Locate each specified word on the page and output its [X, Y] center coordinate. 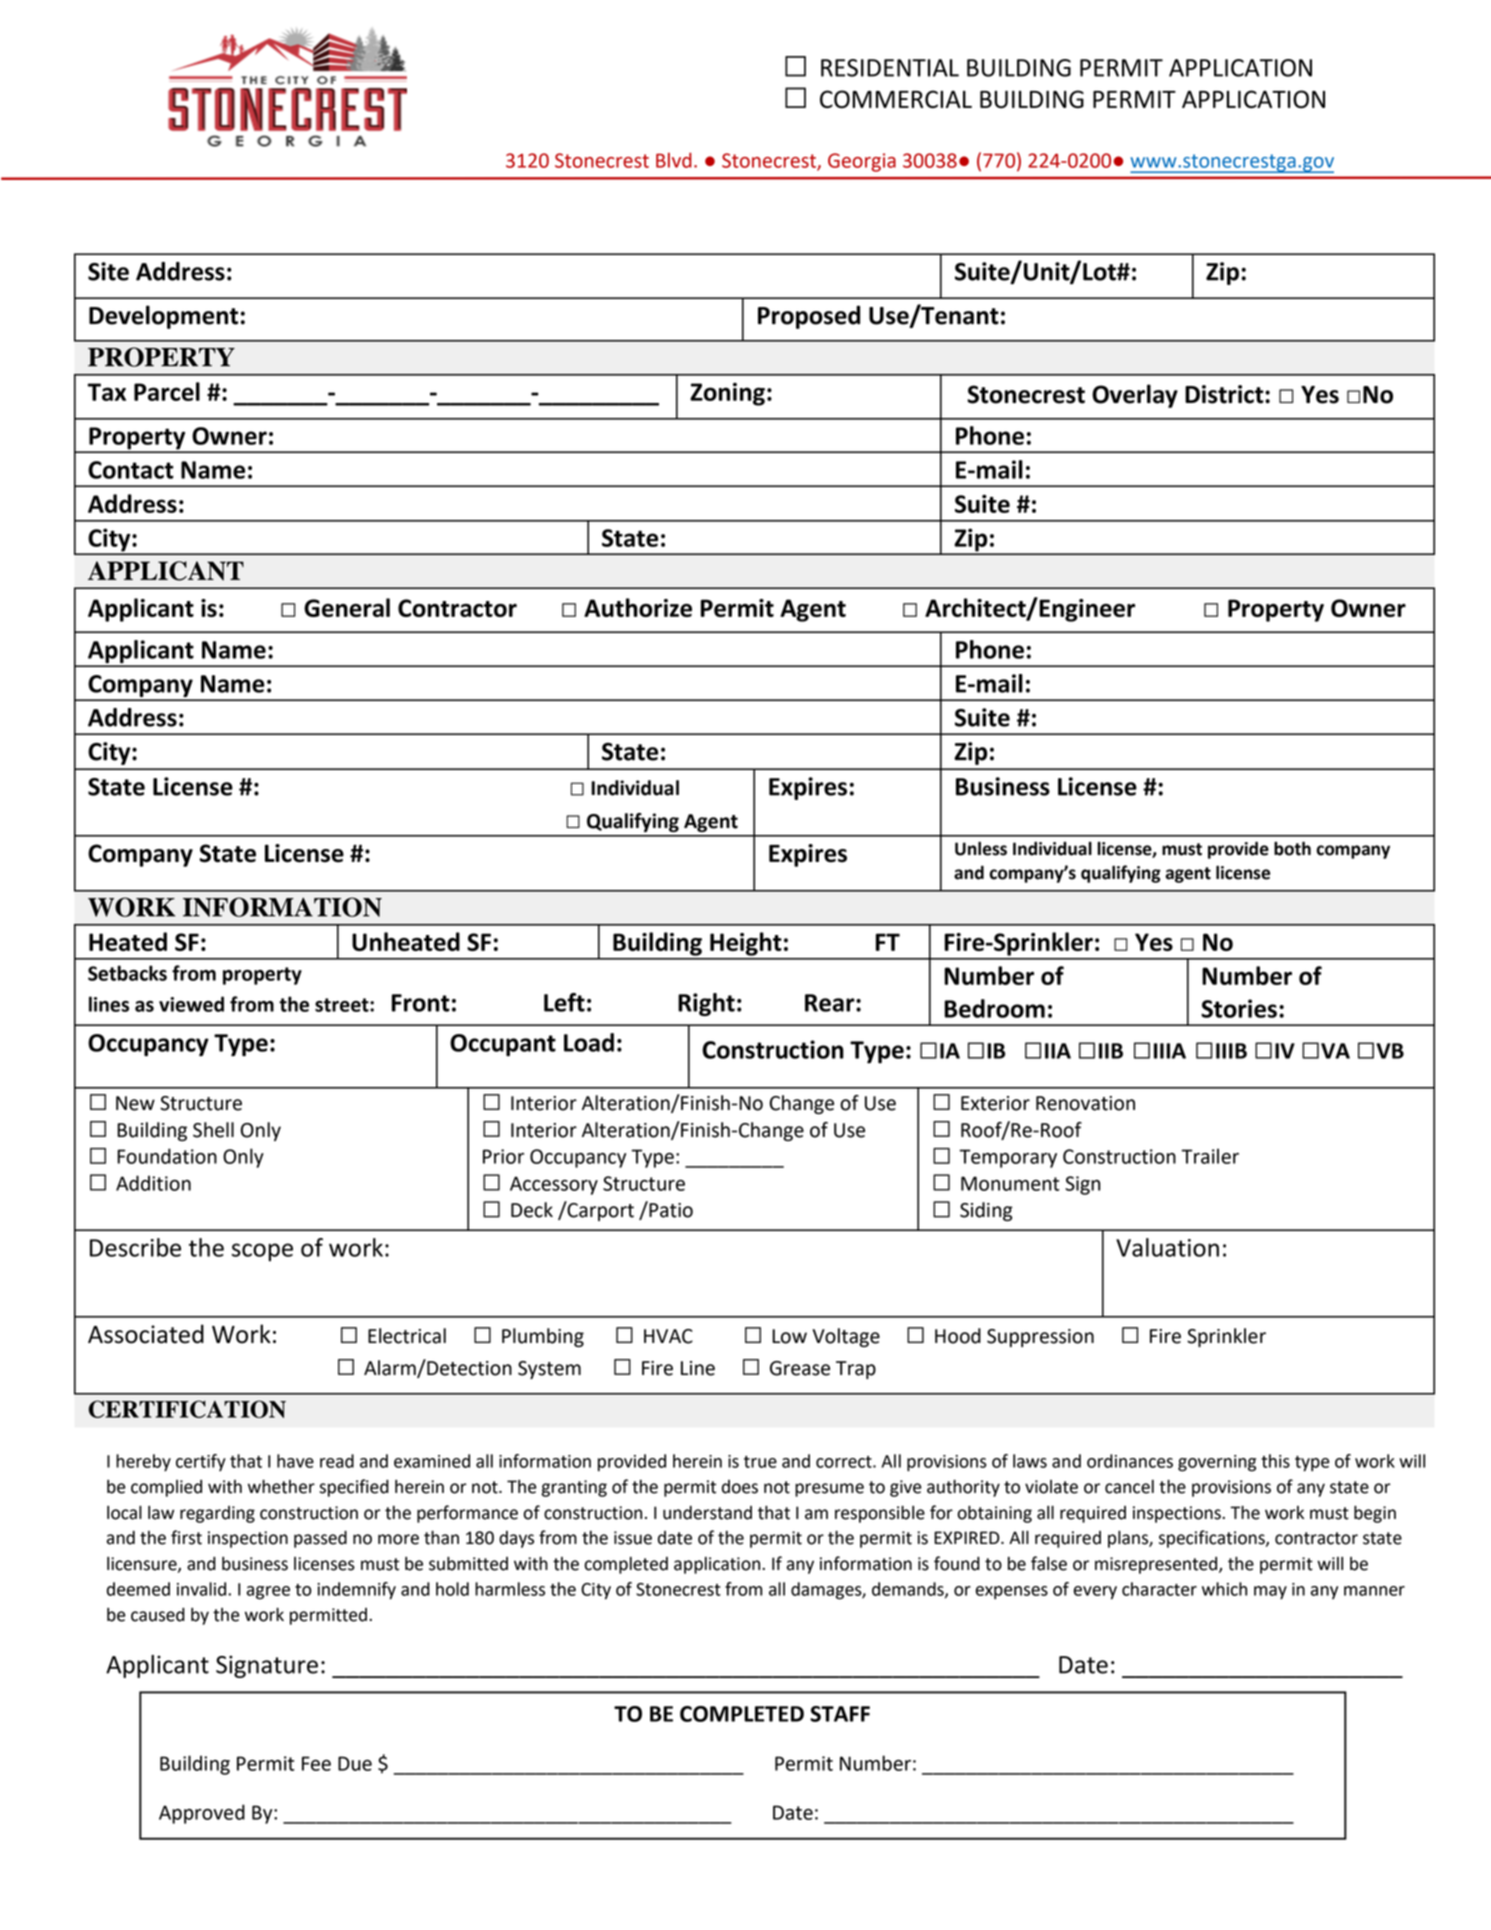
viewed [191, 1004]
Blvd [674, 160]
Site [108, 271]
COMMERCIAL [896, 99]
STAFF [840, 1714]
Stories [1239, 1008]
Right [706, 1004]
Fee [316, 1763]
